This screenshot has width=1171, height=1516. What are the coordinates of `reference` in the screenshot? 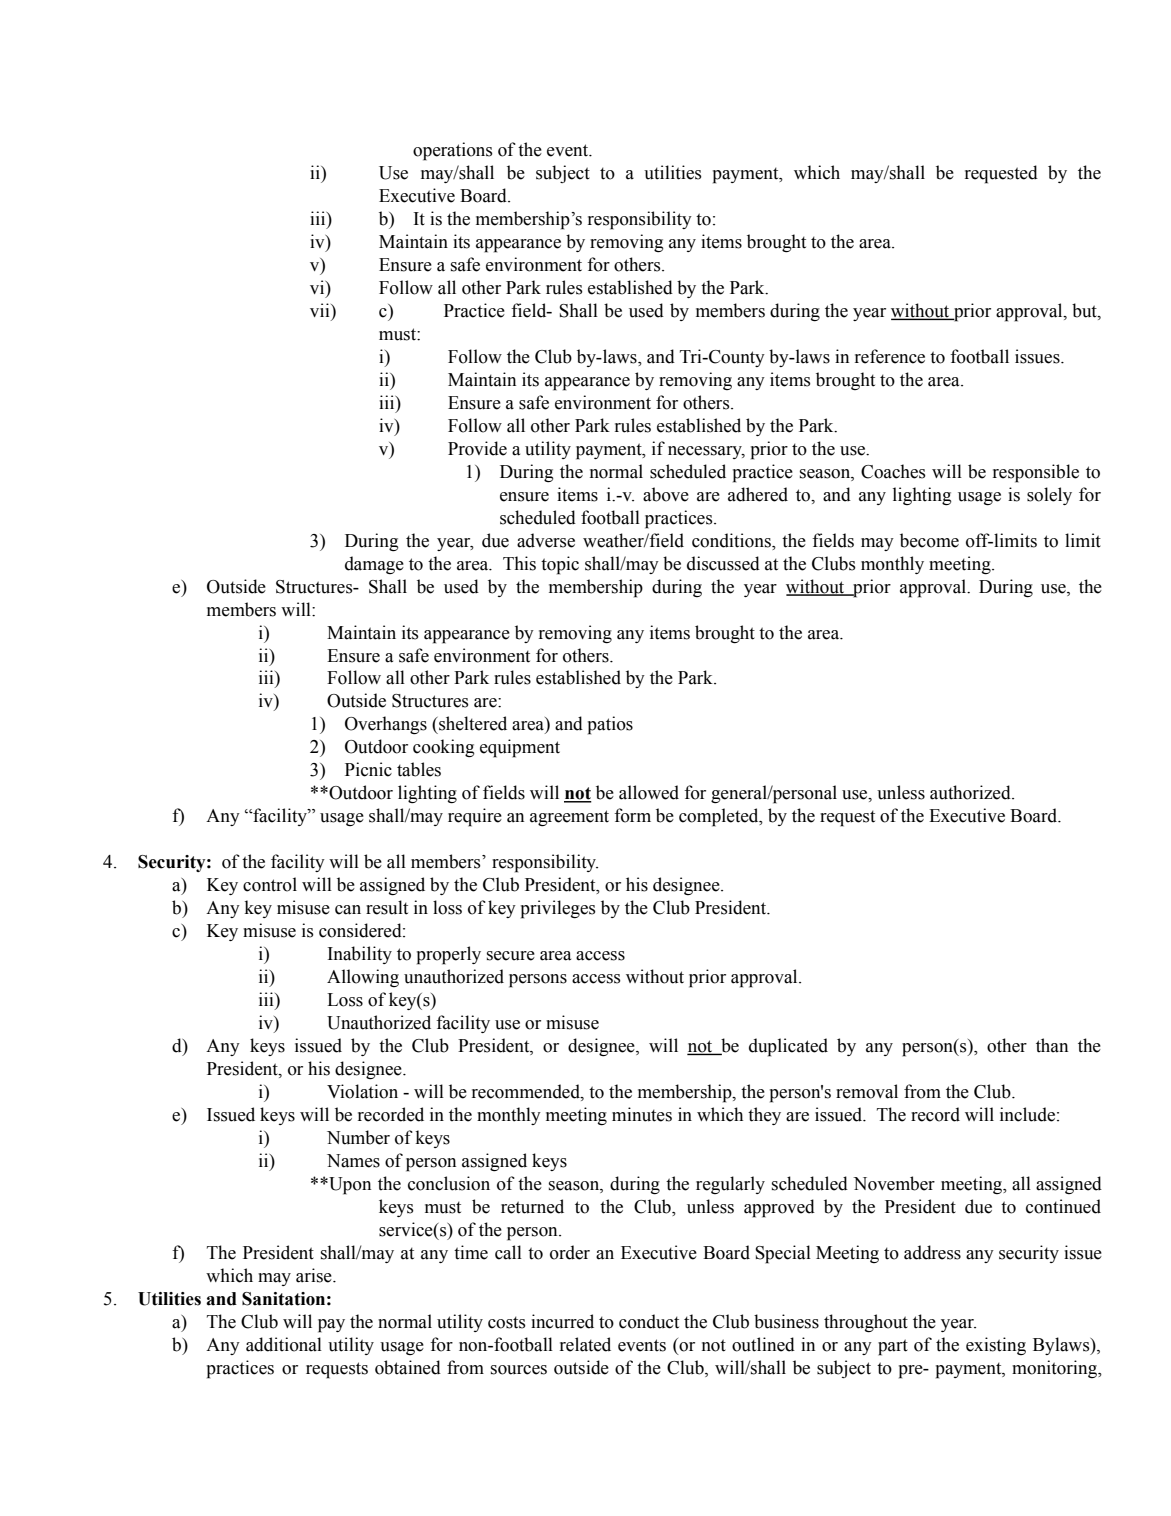 It's located at (890, 356).
